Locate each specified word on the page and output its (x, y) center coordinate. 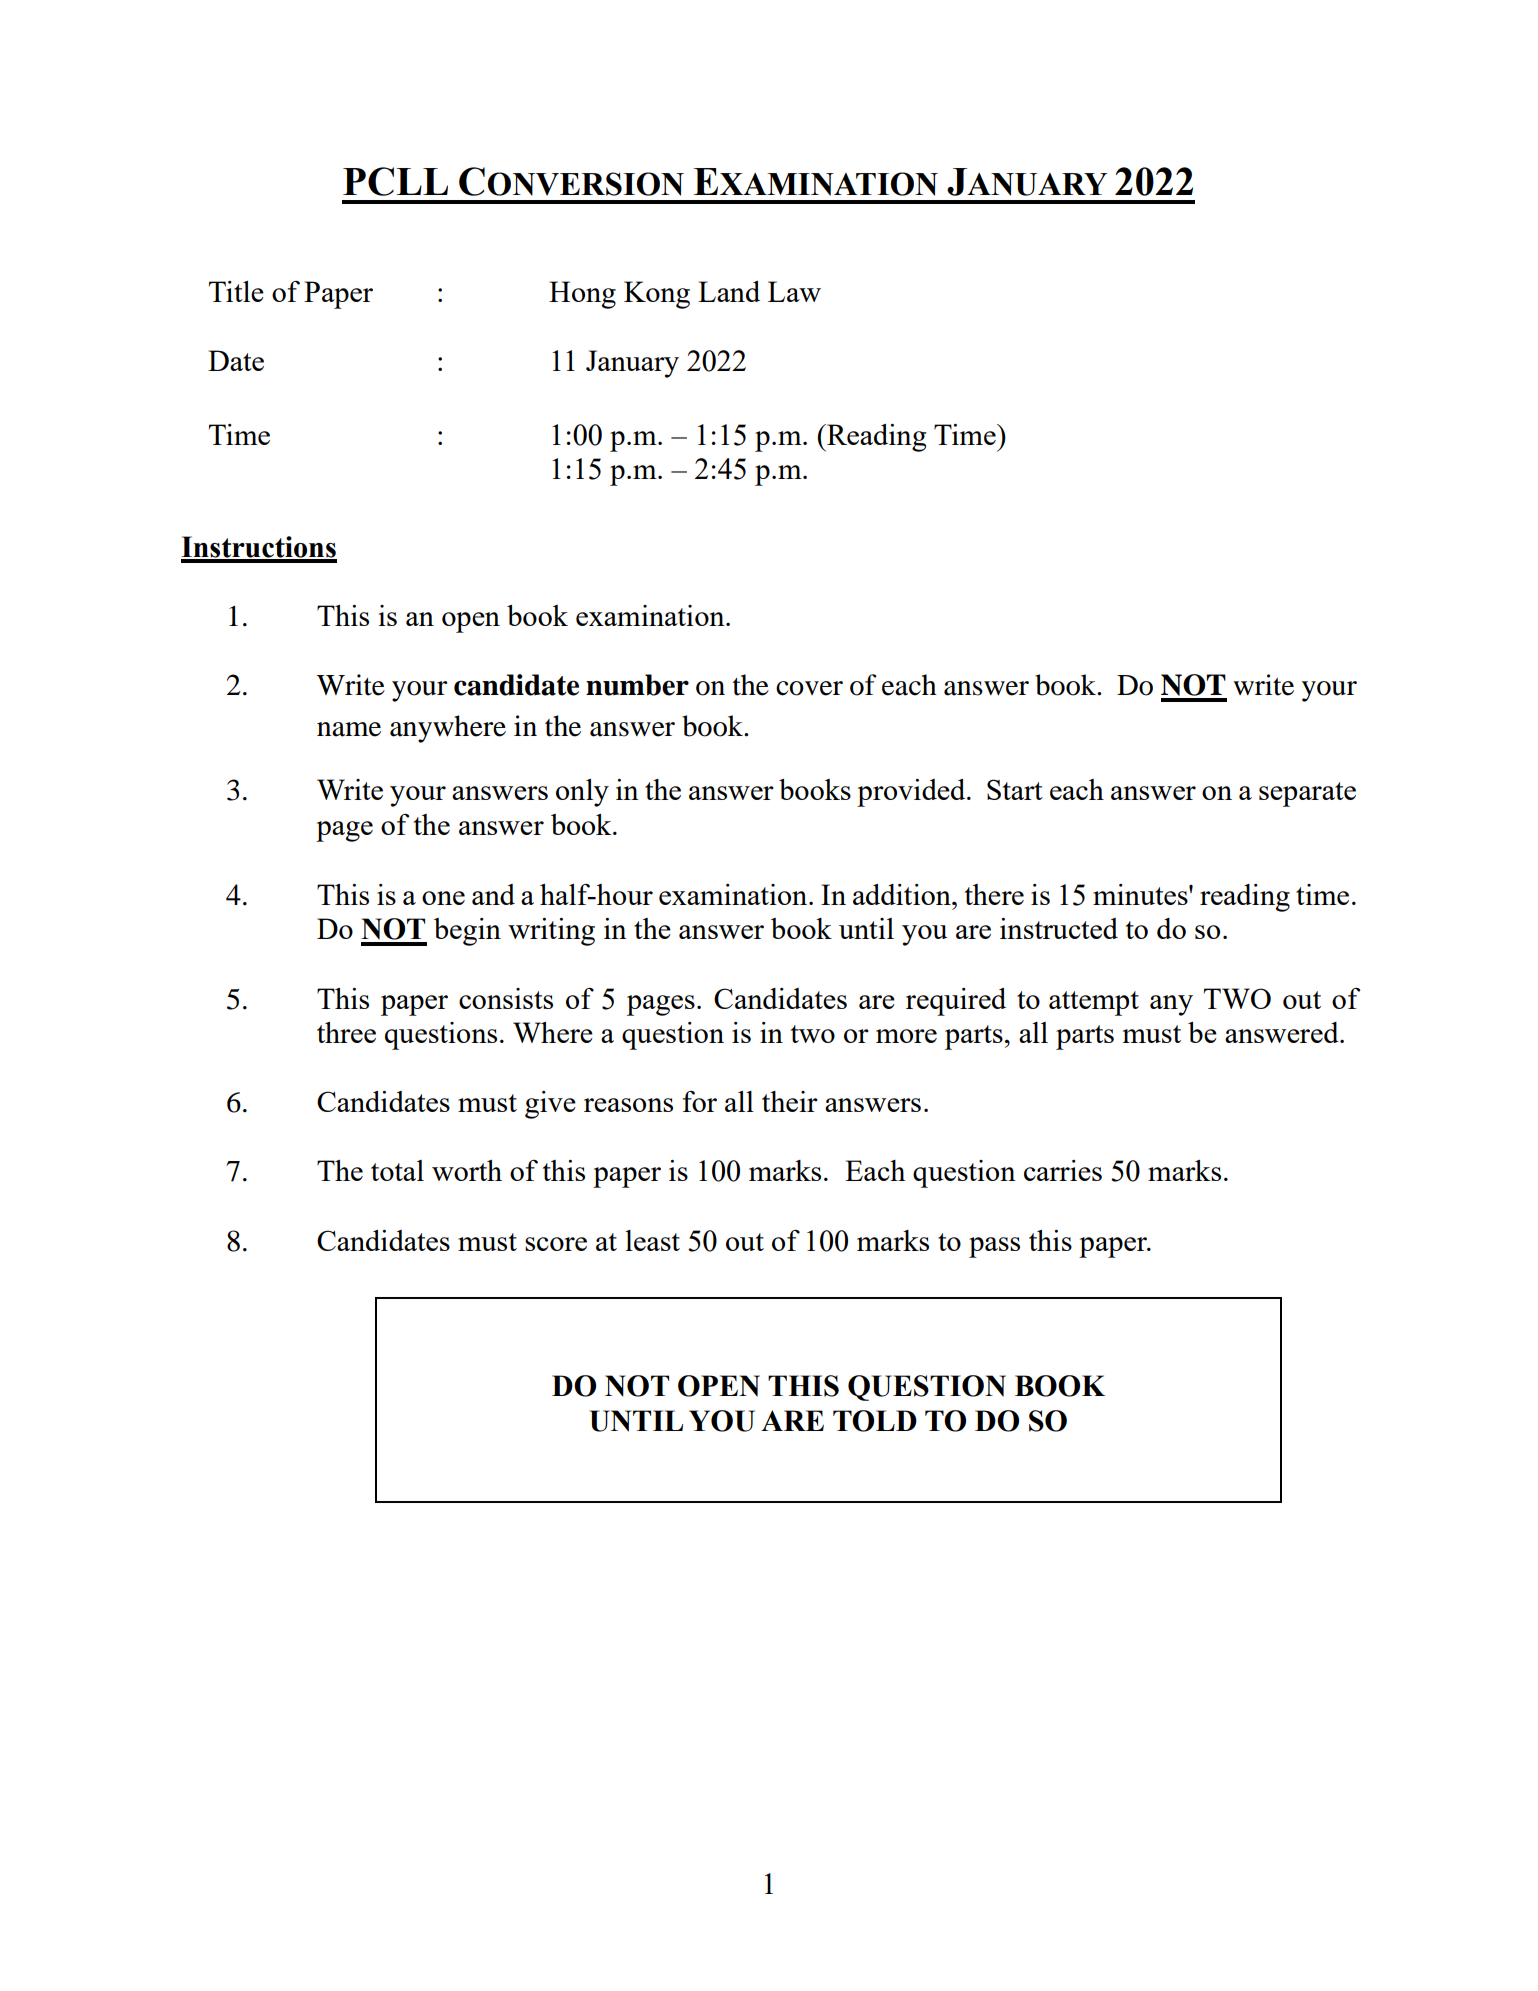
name (349, 729)
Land (729, 291)
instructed (1059, 928)
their (790, 1101)
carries (1063, 1170)
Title (236, 291)
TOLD (875, 1421)
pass (994, 1247)
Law (794, 291)
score (556, 1244)
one (443, 898)
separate (1307, 794)
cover (809, 688)
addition (903, 894)
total (397, 1170)
